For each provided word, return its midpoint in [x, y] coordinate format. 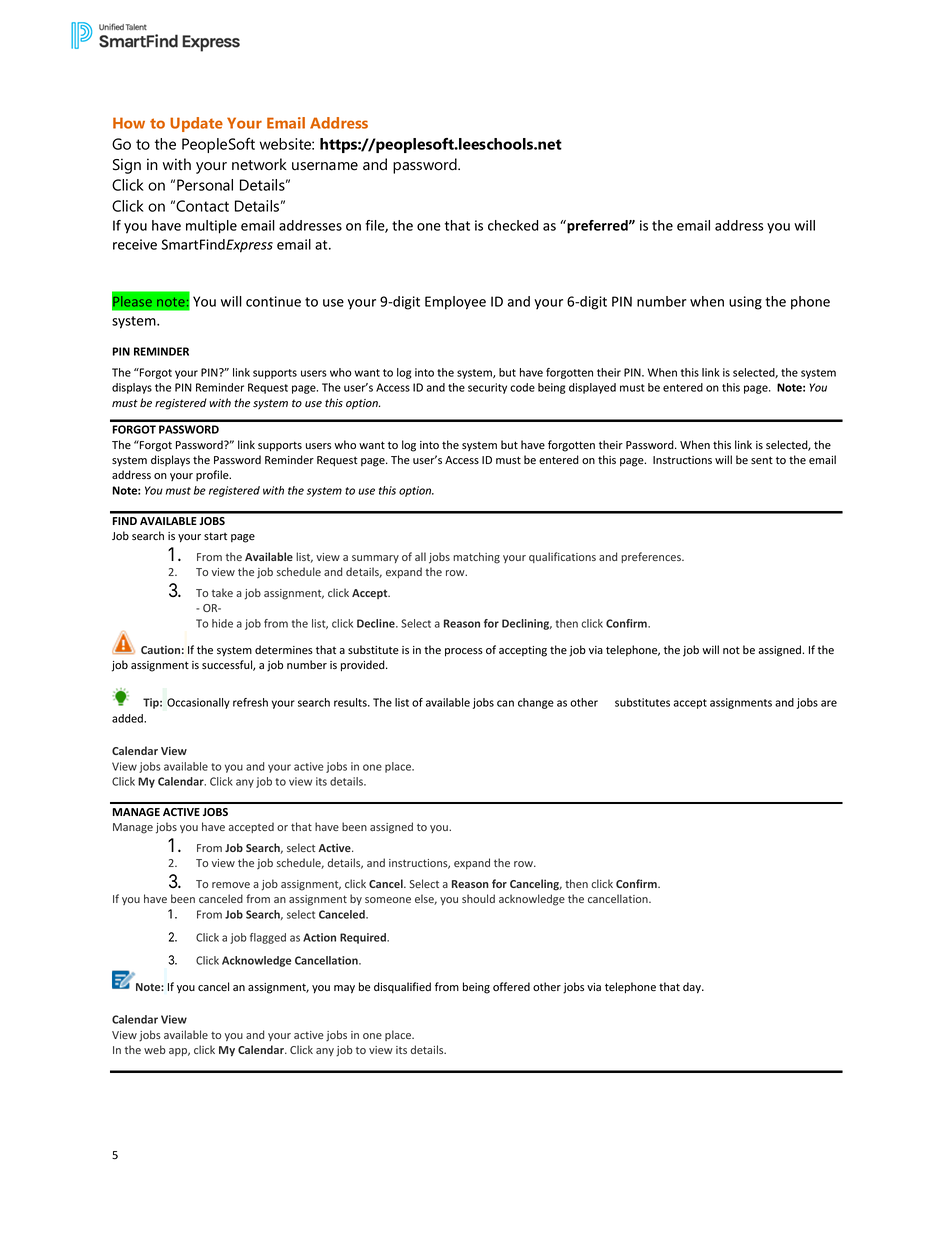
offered [511, 987]
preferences [652, 557]
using [745, 303]
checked [513, 225]
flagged [268, 938]
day [693, 988]
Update [196, 124]
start [215, 536]
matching [476, 558]
